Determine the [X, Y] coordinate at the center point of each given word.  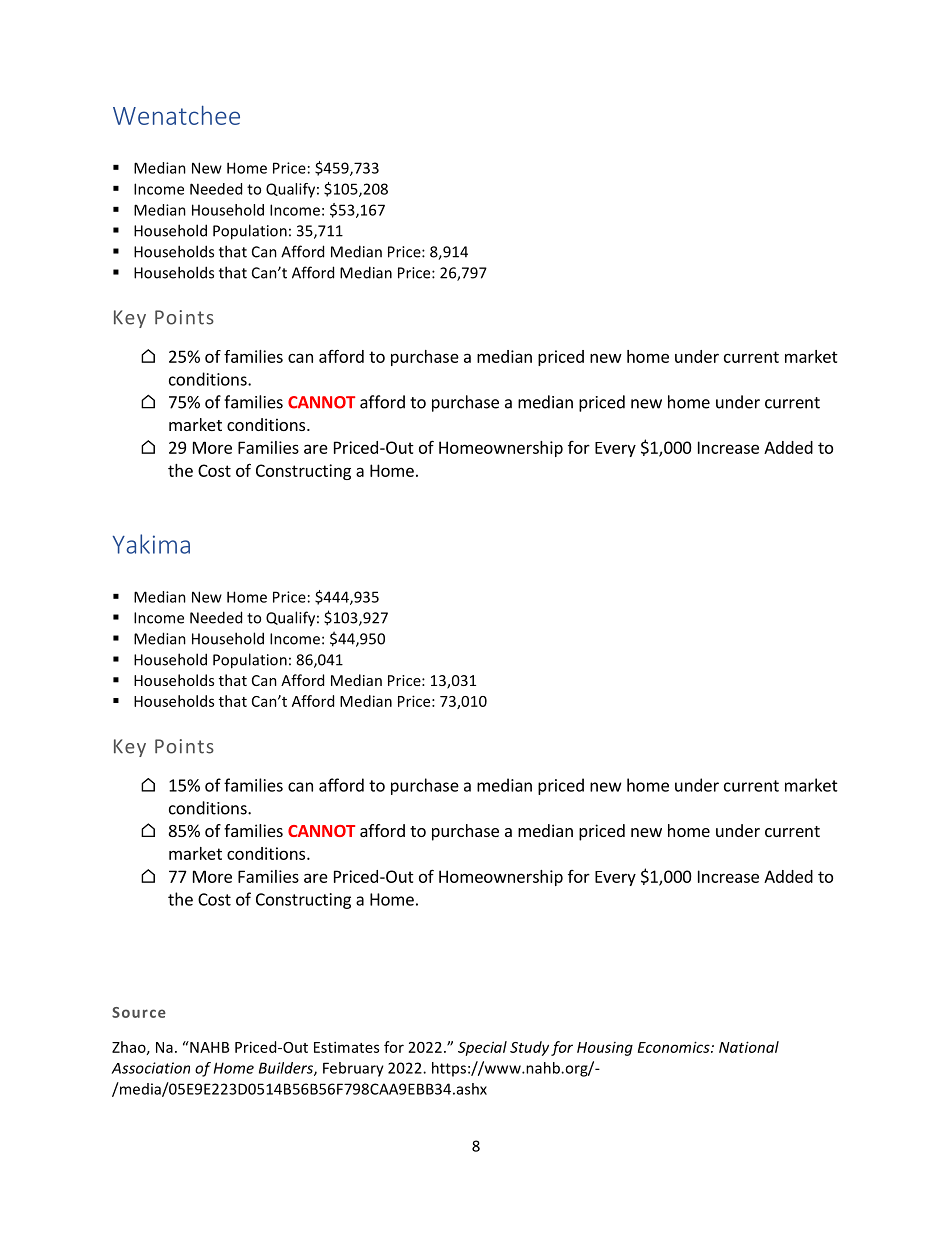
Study [529, 1048]
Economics [675, 1047]
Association [150, 1068]
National [749, 1047]
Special [482, 1048]
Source [139, 1012]
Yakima [151, 544]
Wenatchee [176, 115]
